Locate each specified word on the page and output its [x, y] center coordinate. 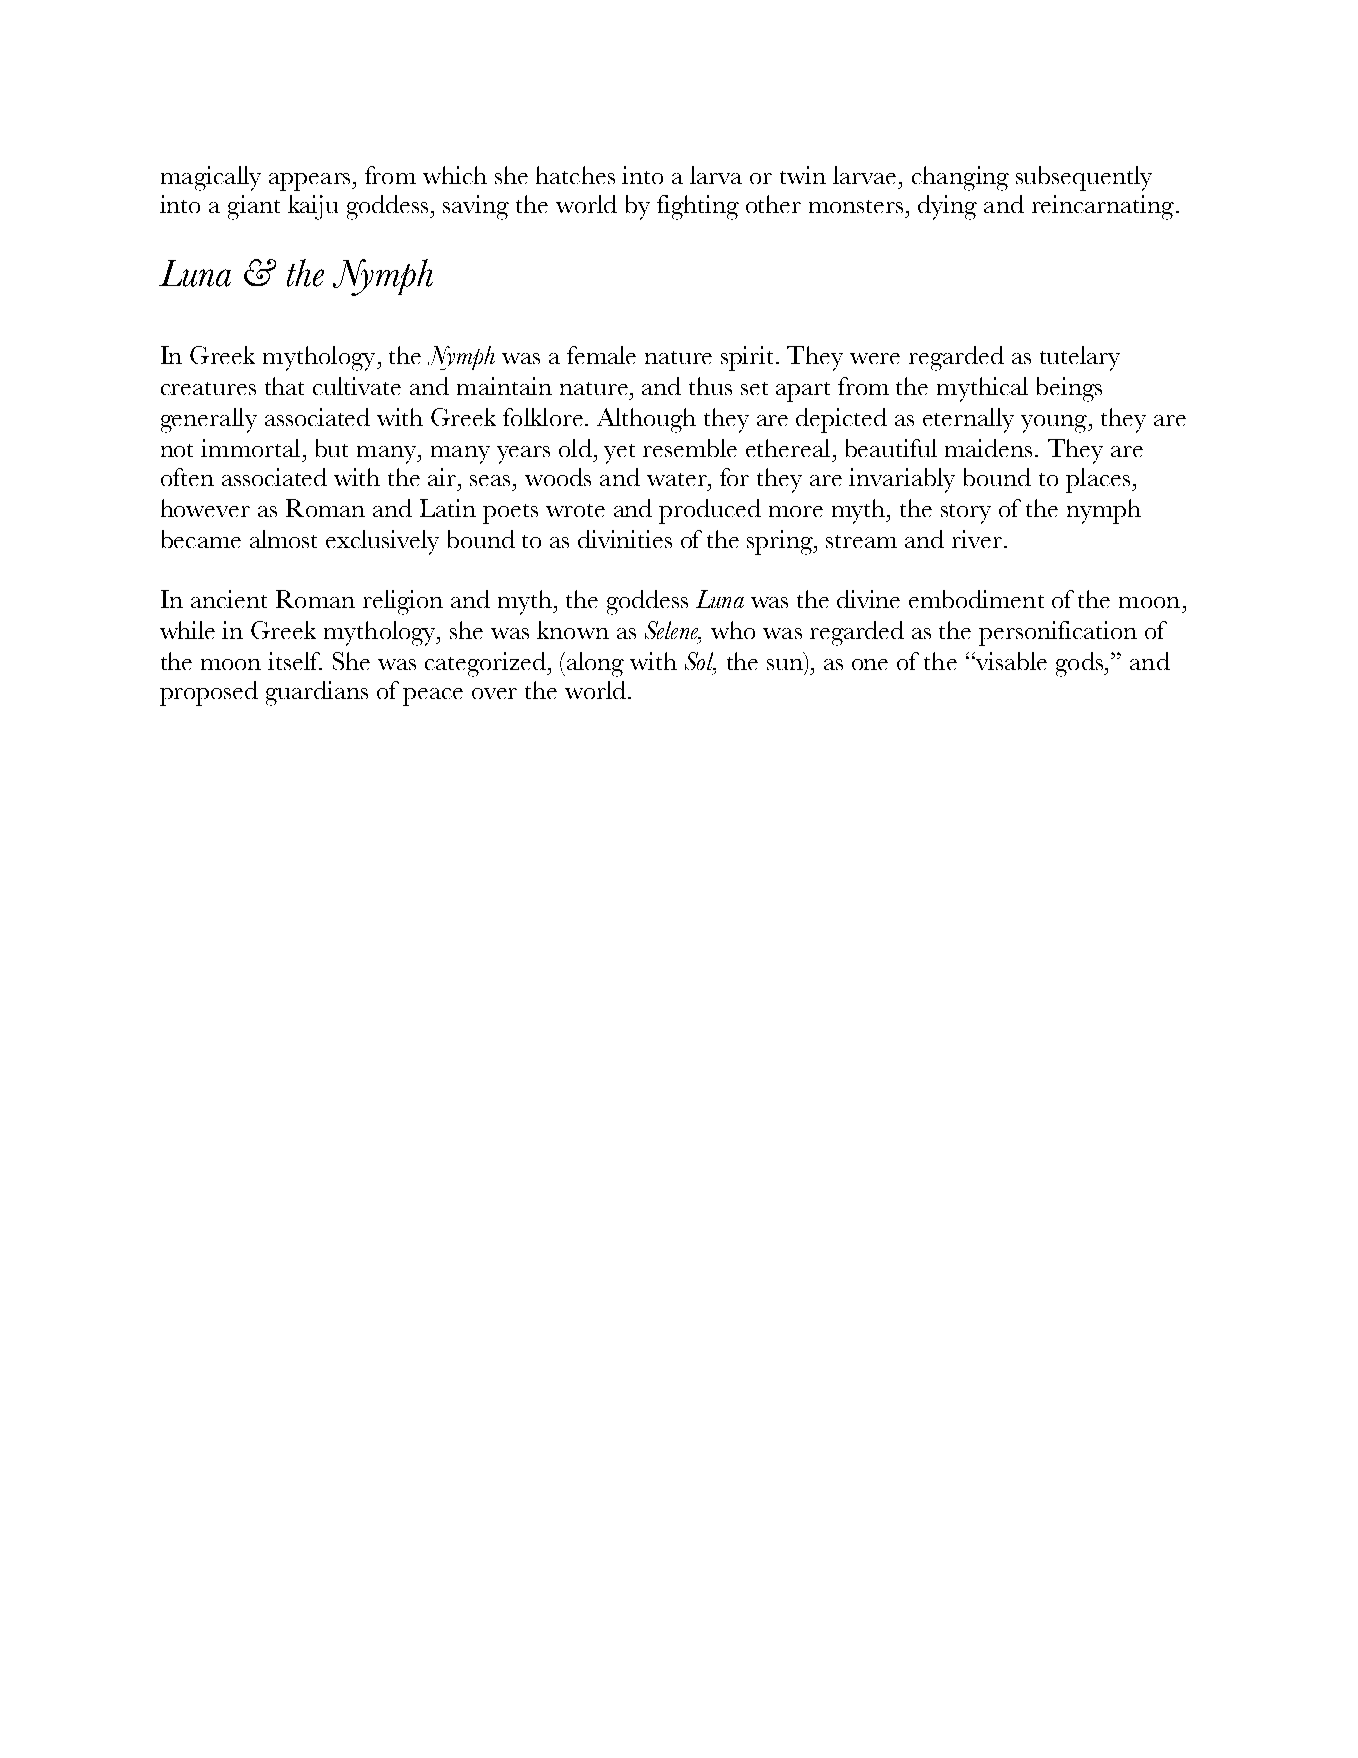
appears [311, 182]
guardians [317, 693]
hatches [575, 175]
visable [1010, 661]
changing [960, 178]
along [594, 664]
